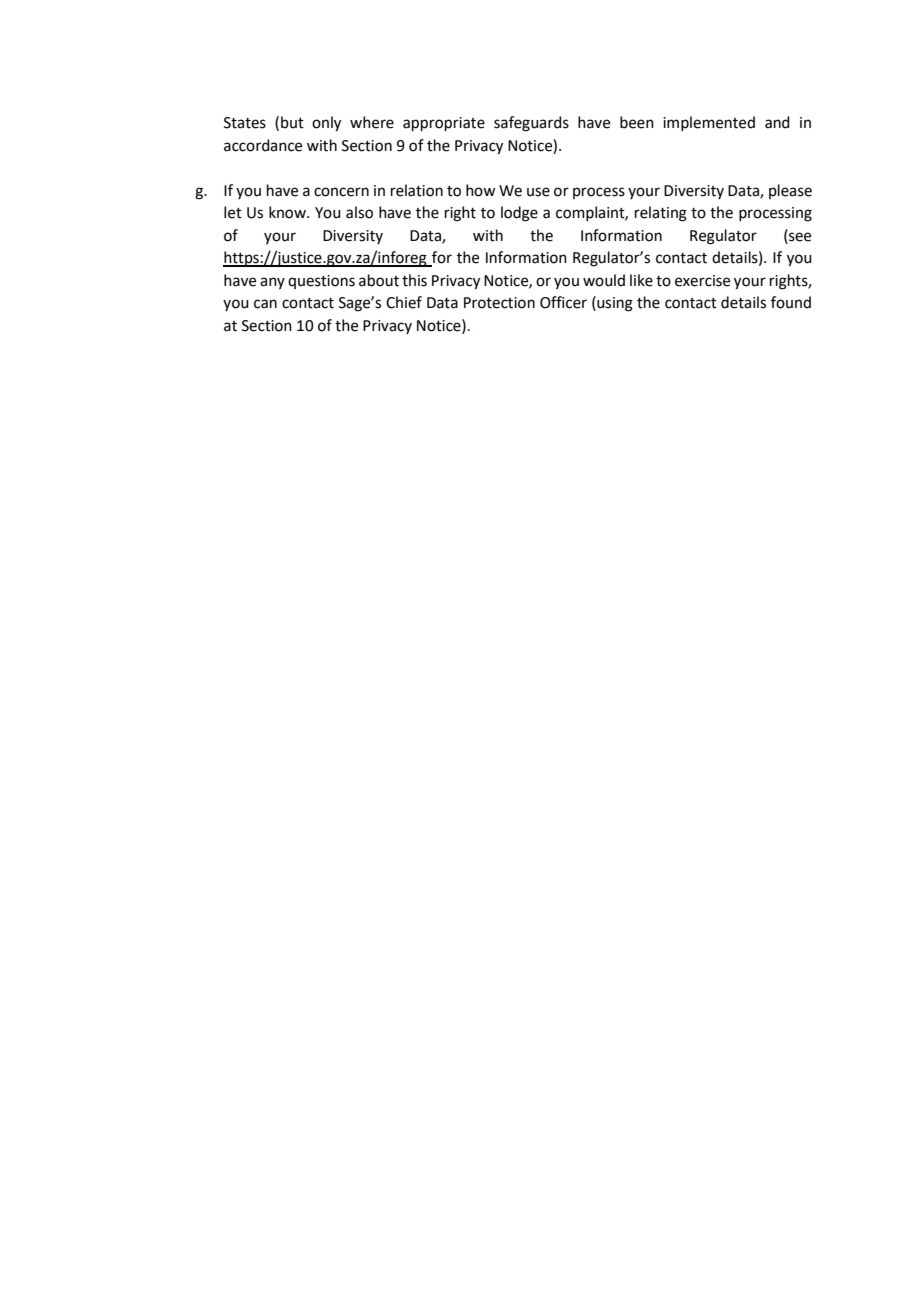 The image size is (924, 1308). Describe the element at coordinates (709, 123) in the page. I see `implemented` at that location.
